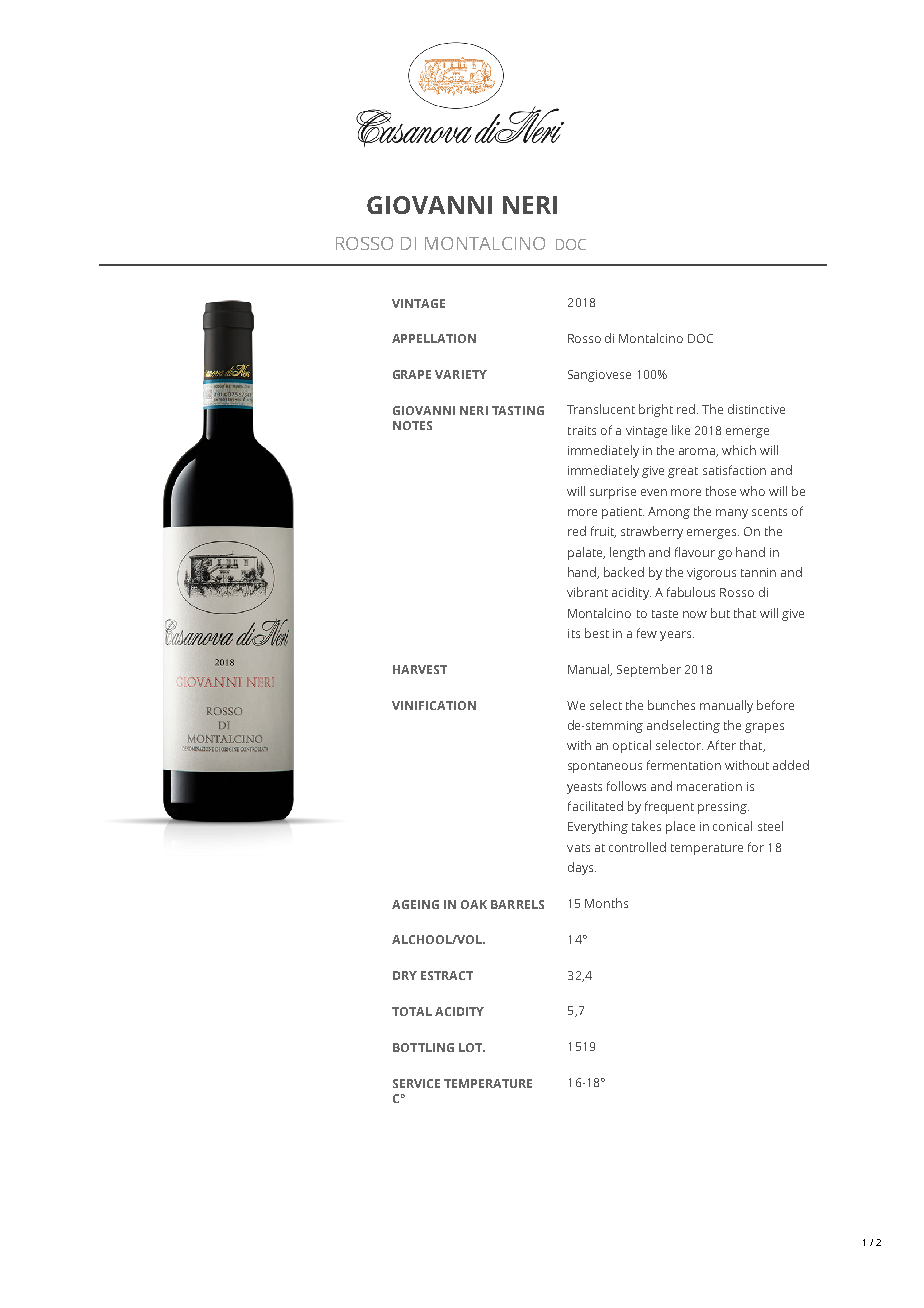 The image size is (924, 1308). Describe the element at coordinates (756, 409) in the document. I see `distinctive` at that location.
